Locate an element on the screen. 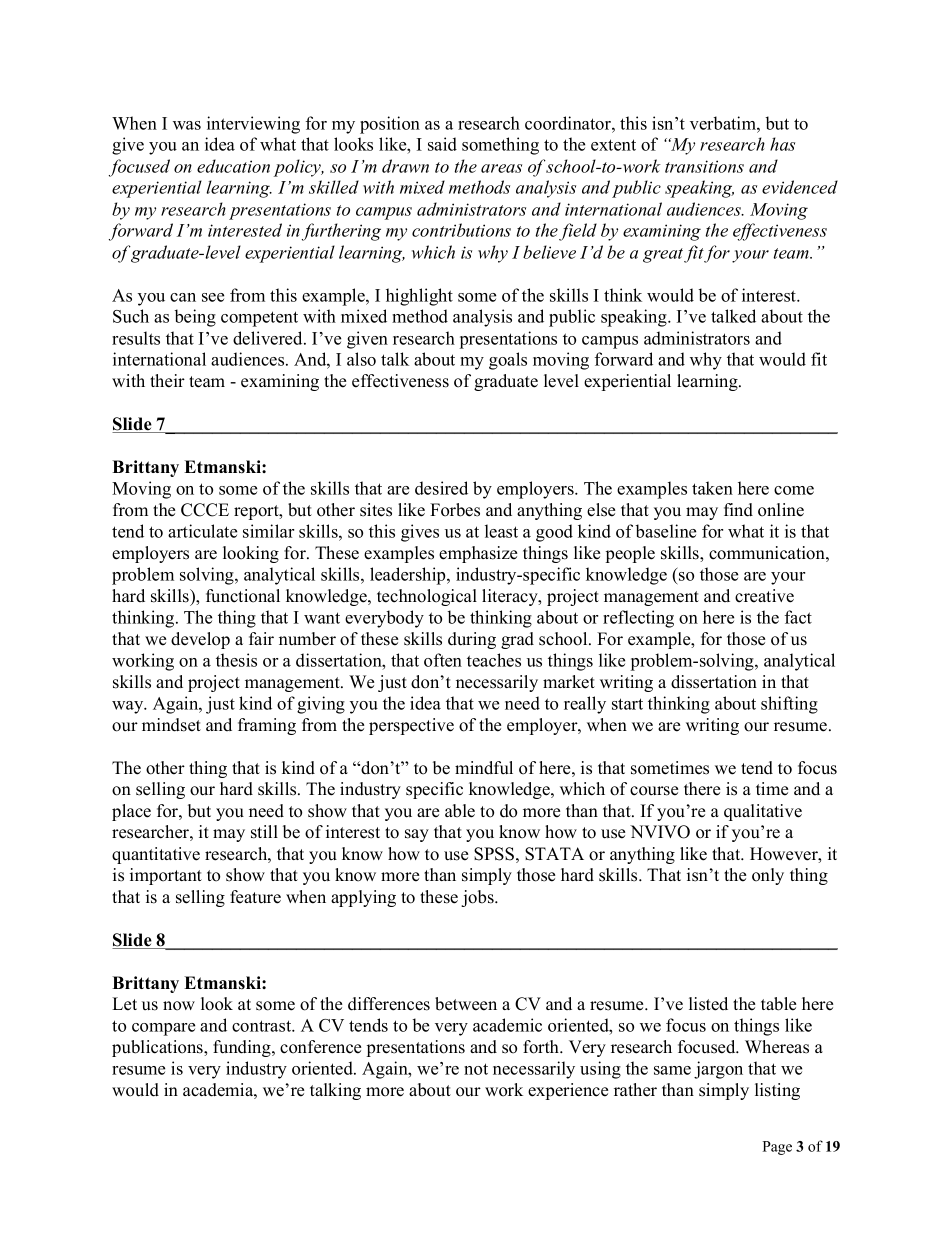  develop is located at coordinates (200, 640).
